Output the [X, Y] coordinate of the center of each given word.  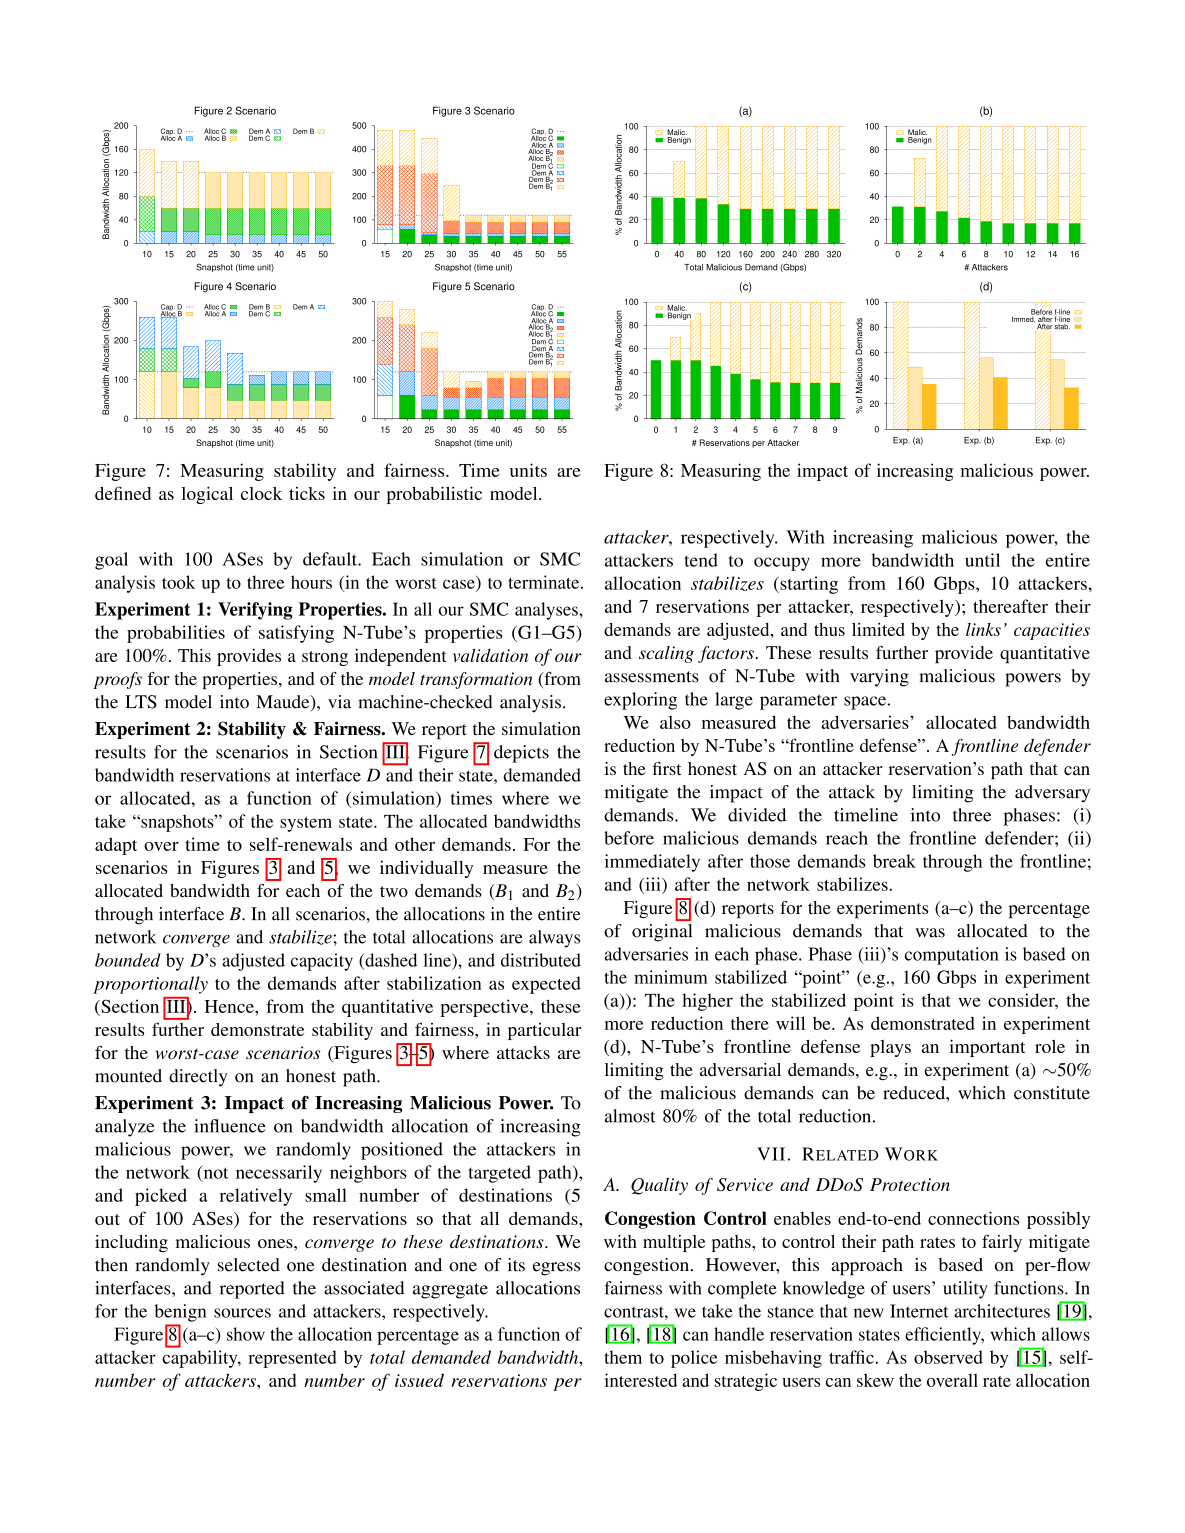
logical [207, 495]
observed [948, 1357]
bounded [128, 960]
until [982, 560]
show [246, 1334]
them [623, 1357]
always [554, 939]
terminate [545, 582]
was [930, 933]
